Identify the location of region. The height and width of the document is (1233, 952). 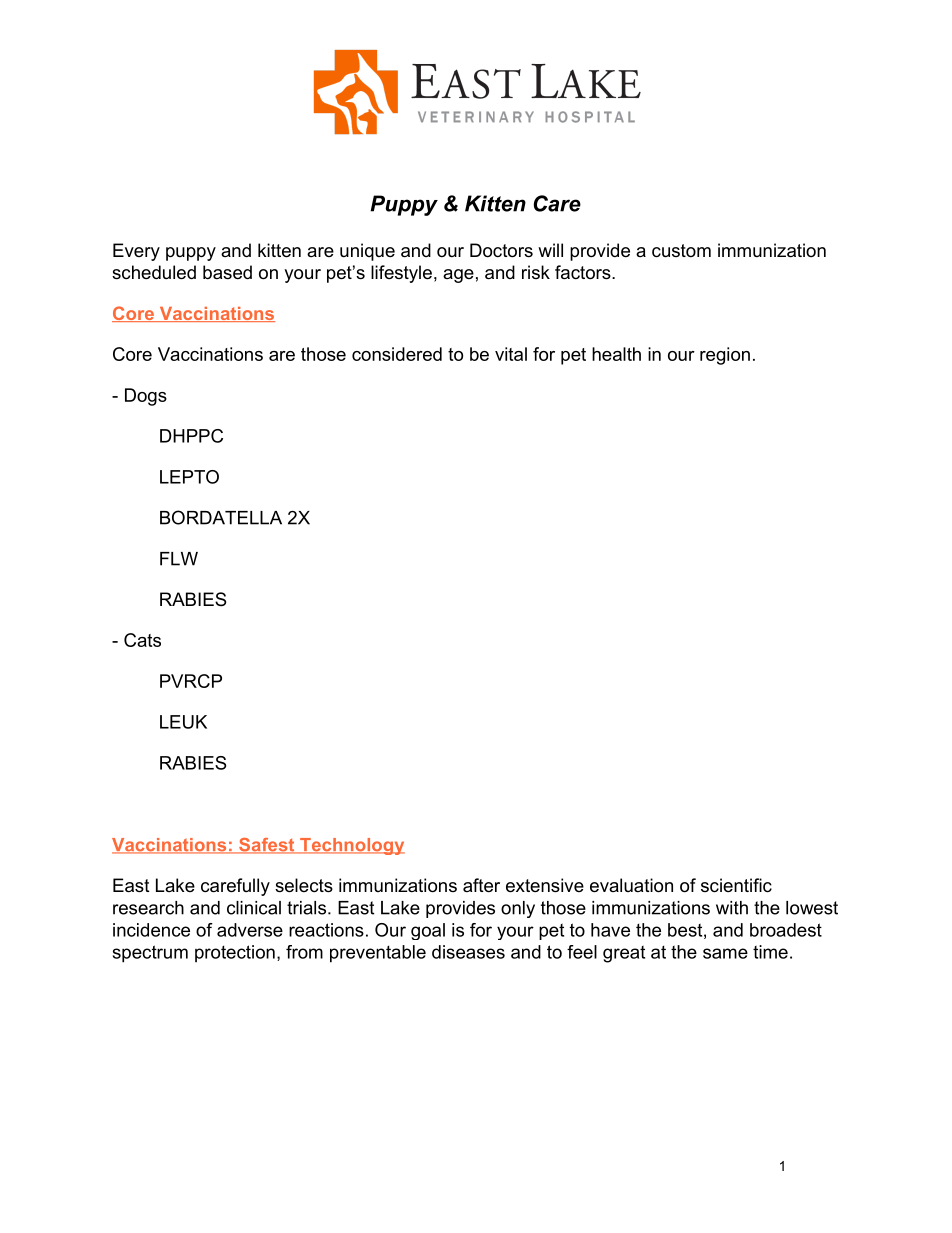
(725, 356).
